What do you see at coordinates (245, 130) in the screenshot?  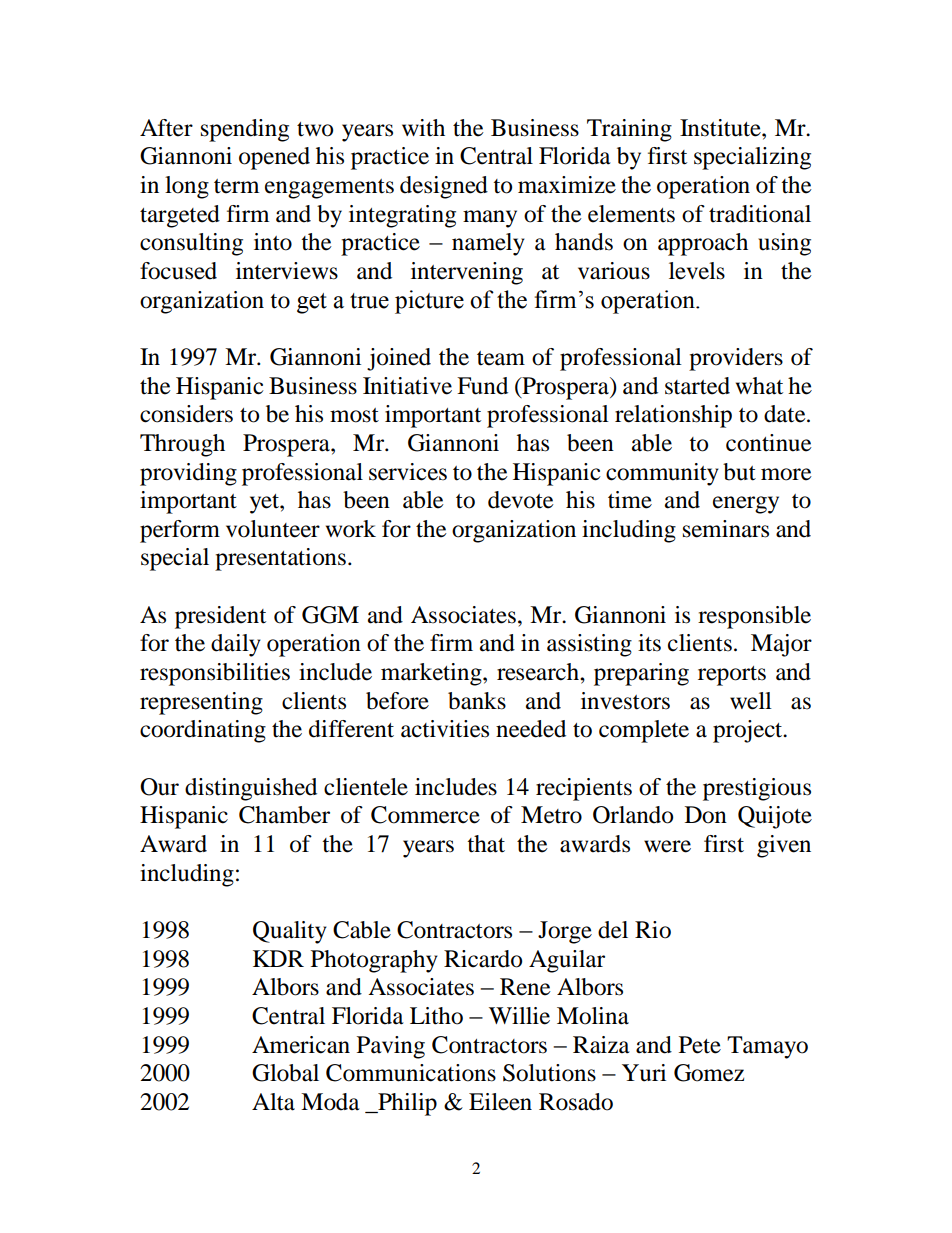 I see `spending` at bounding box center [245, 130].
